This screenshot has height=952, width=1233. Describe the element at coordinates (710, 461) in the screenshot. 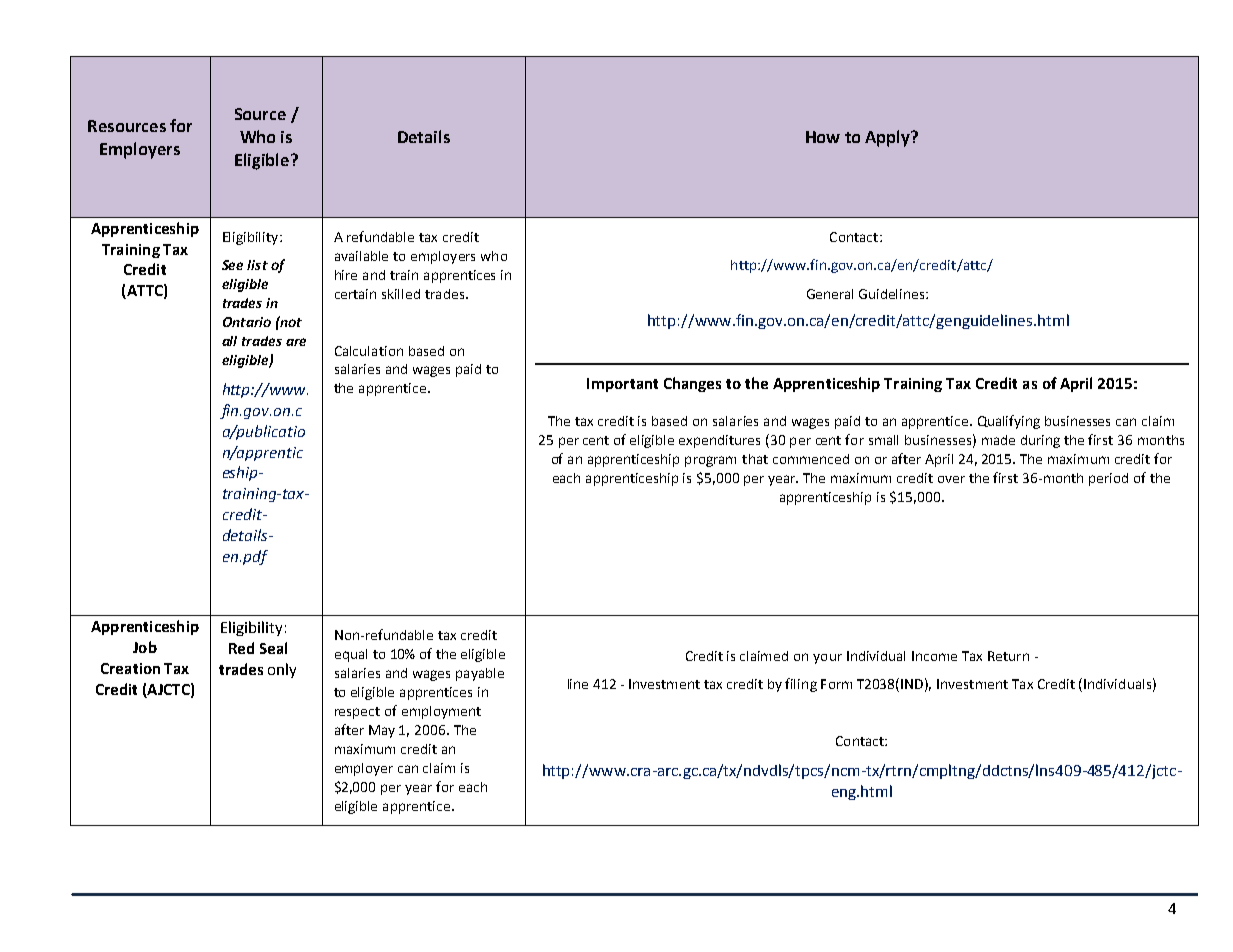

I see `program` at that location.
